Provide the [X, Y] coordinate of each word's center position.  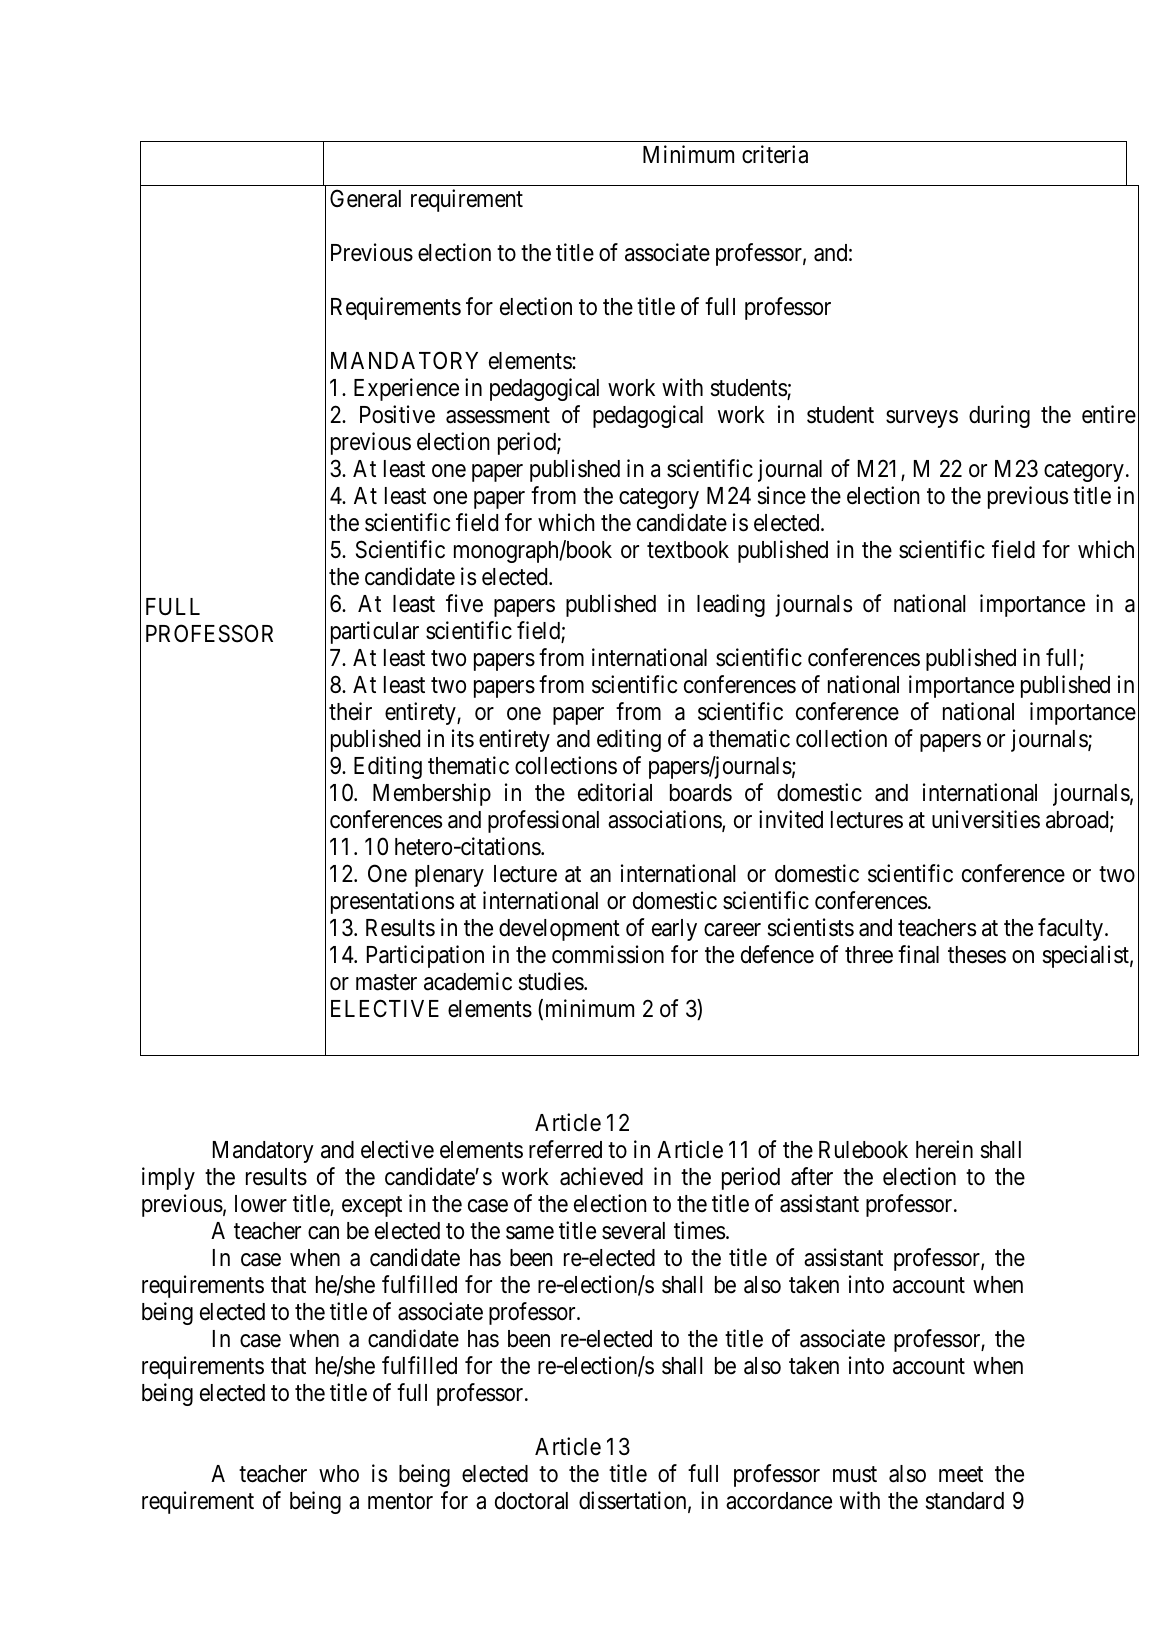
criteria [775, 154]
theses [977, 955]
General [365, 198]
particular [375, 632]
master [386, 982]
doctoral [531, 1501]
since [782, 495]
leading [731, 605]
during [999, 416]
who [339, 1474]
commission [608, 954]
